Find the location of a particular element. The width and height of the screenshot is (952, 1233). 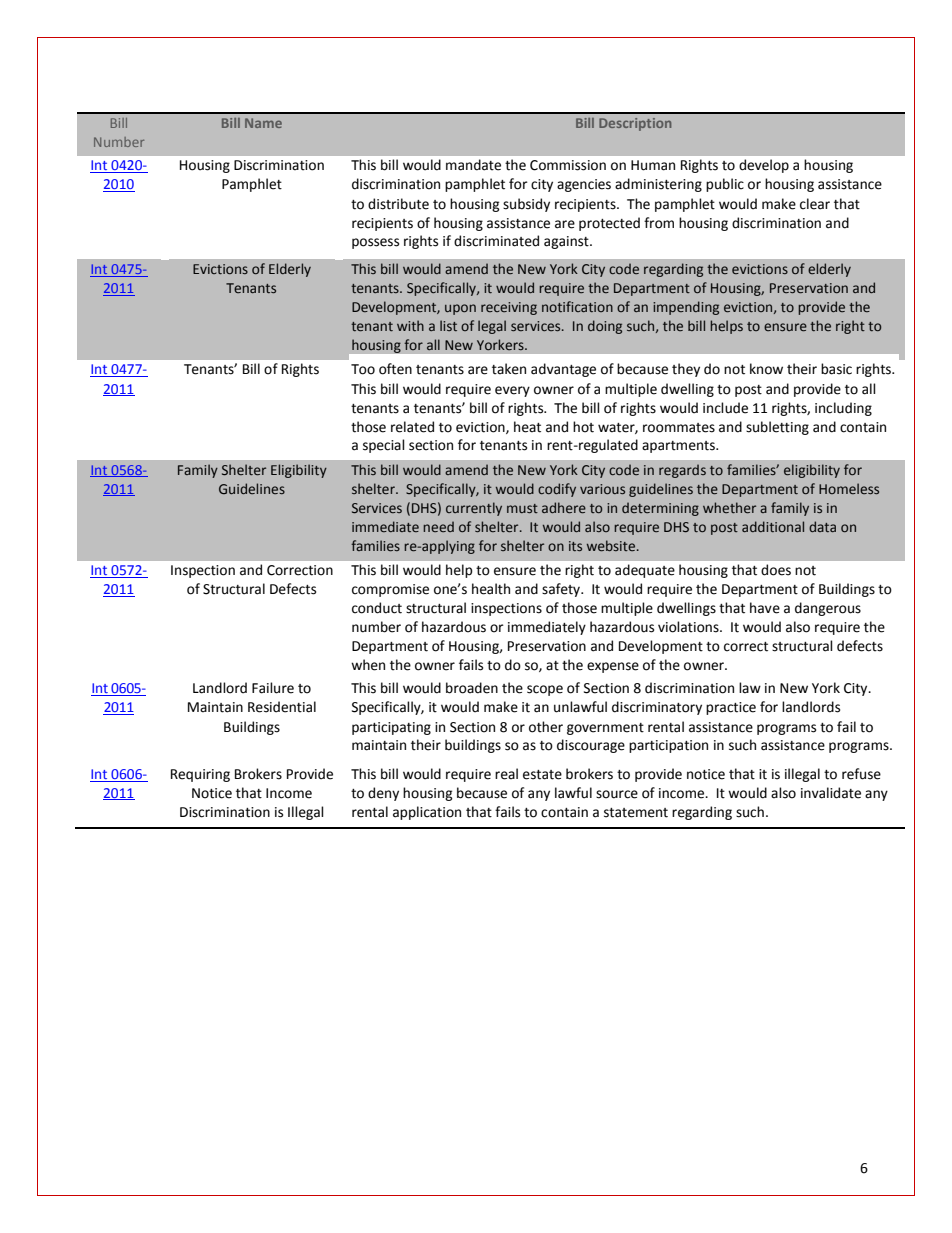

against is located at coordinates (567, 242).
